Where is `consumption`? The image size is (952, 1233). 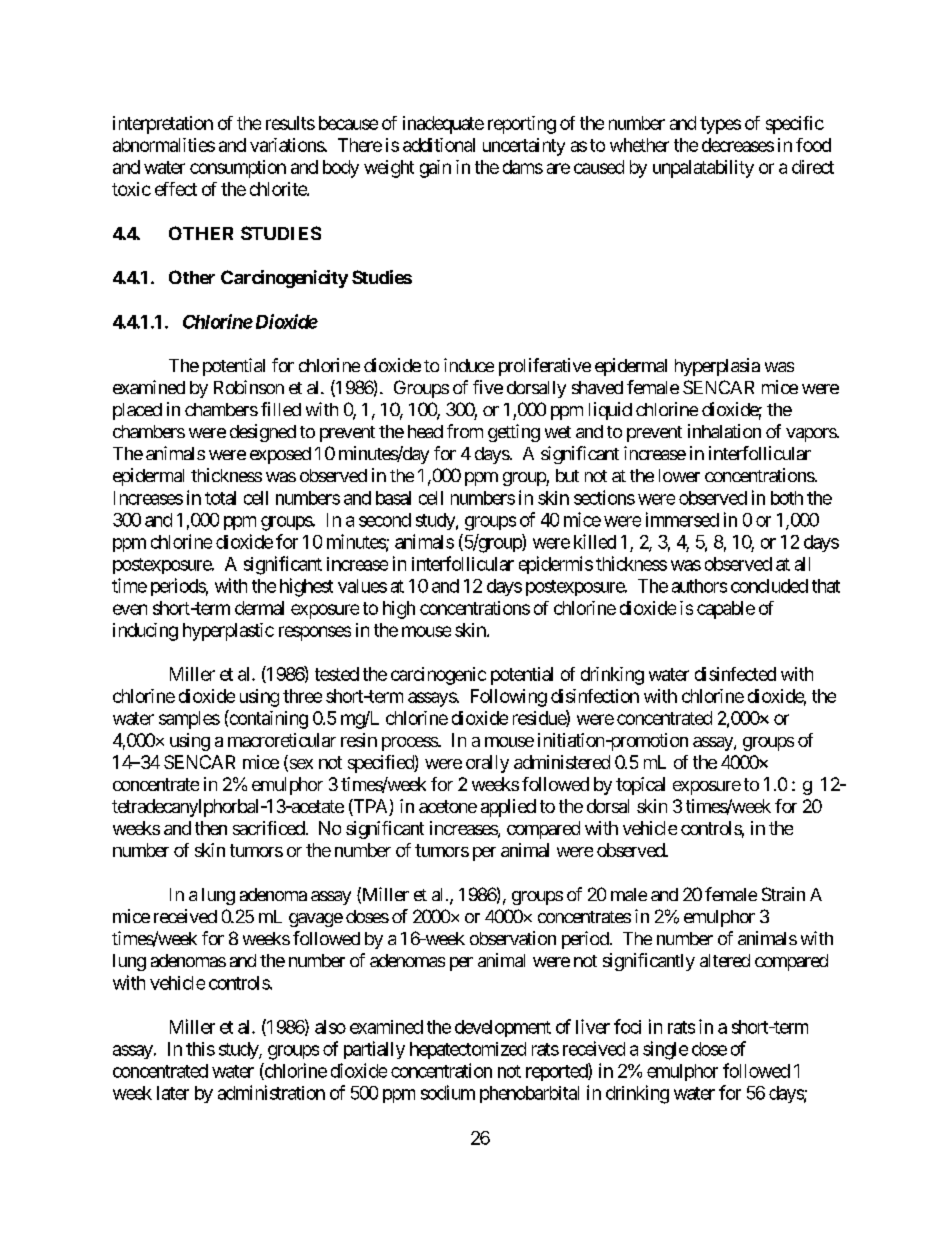
consumption is located at coordinates (238, 169).
